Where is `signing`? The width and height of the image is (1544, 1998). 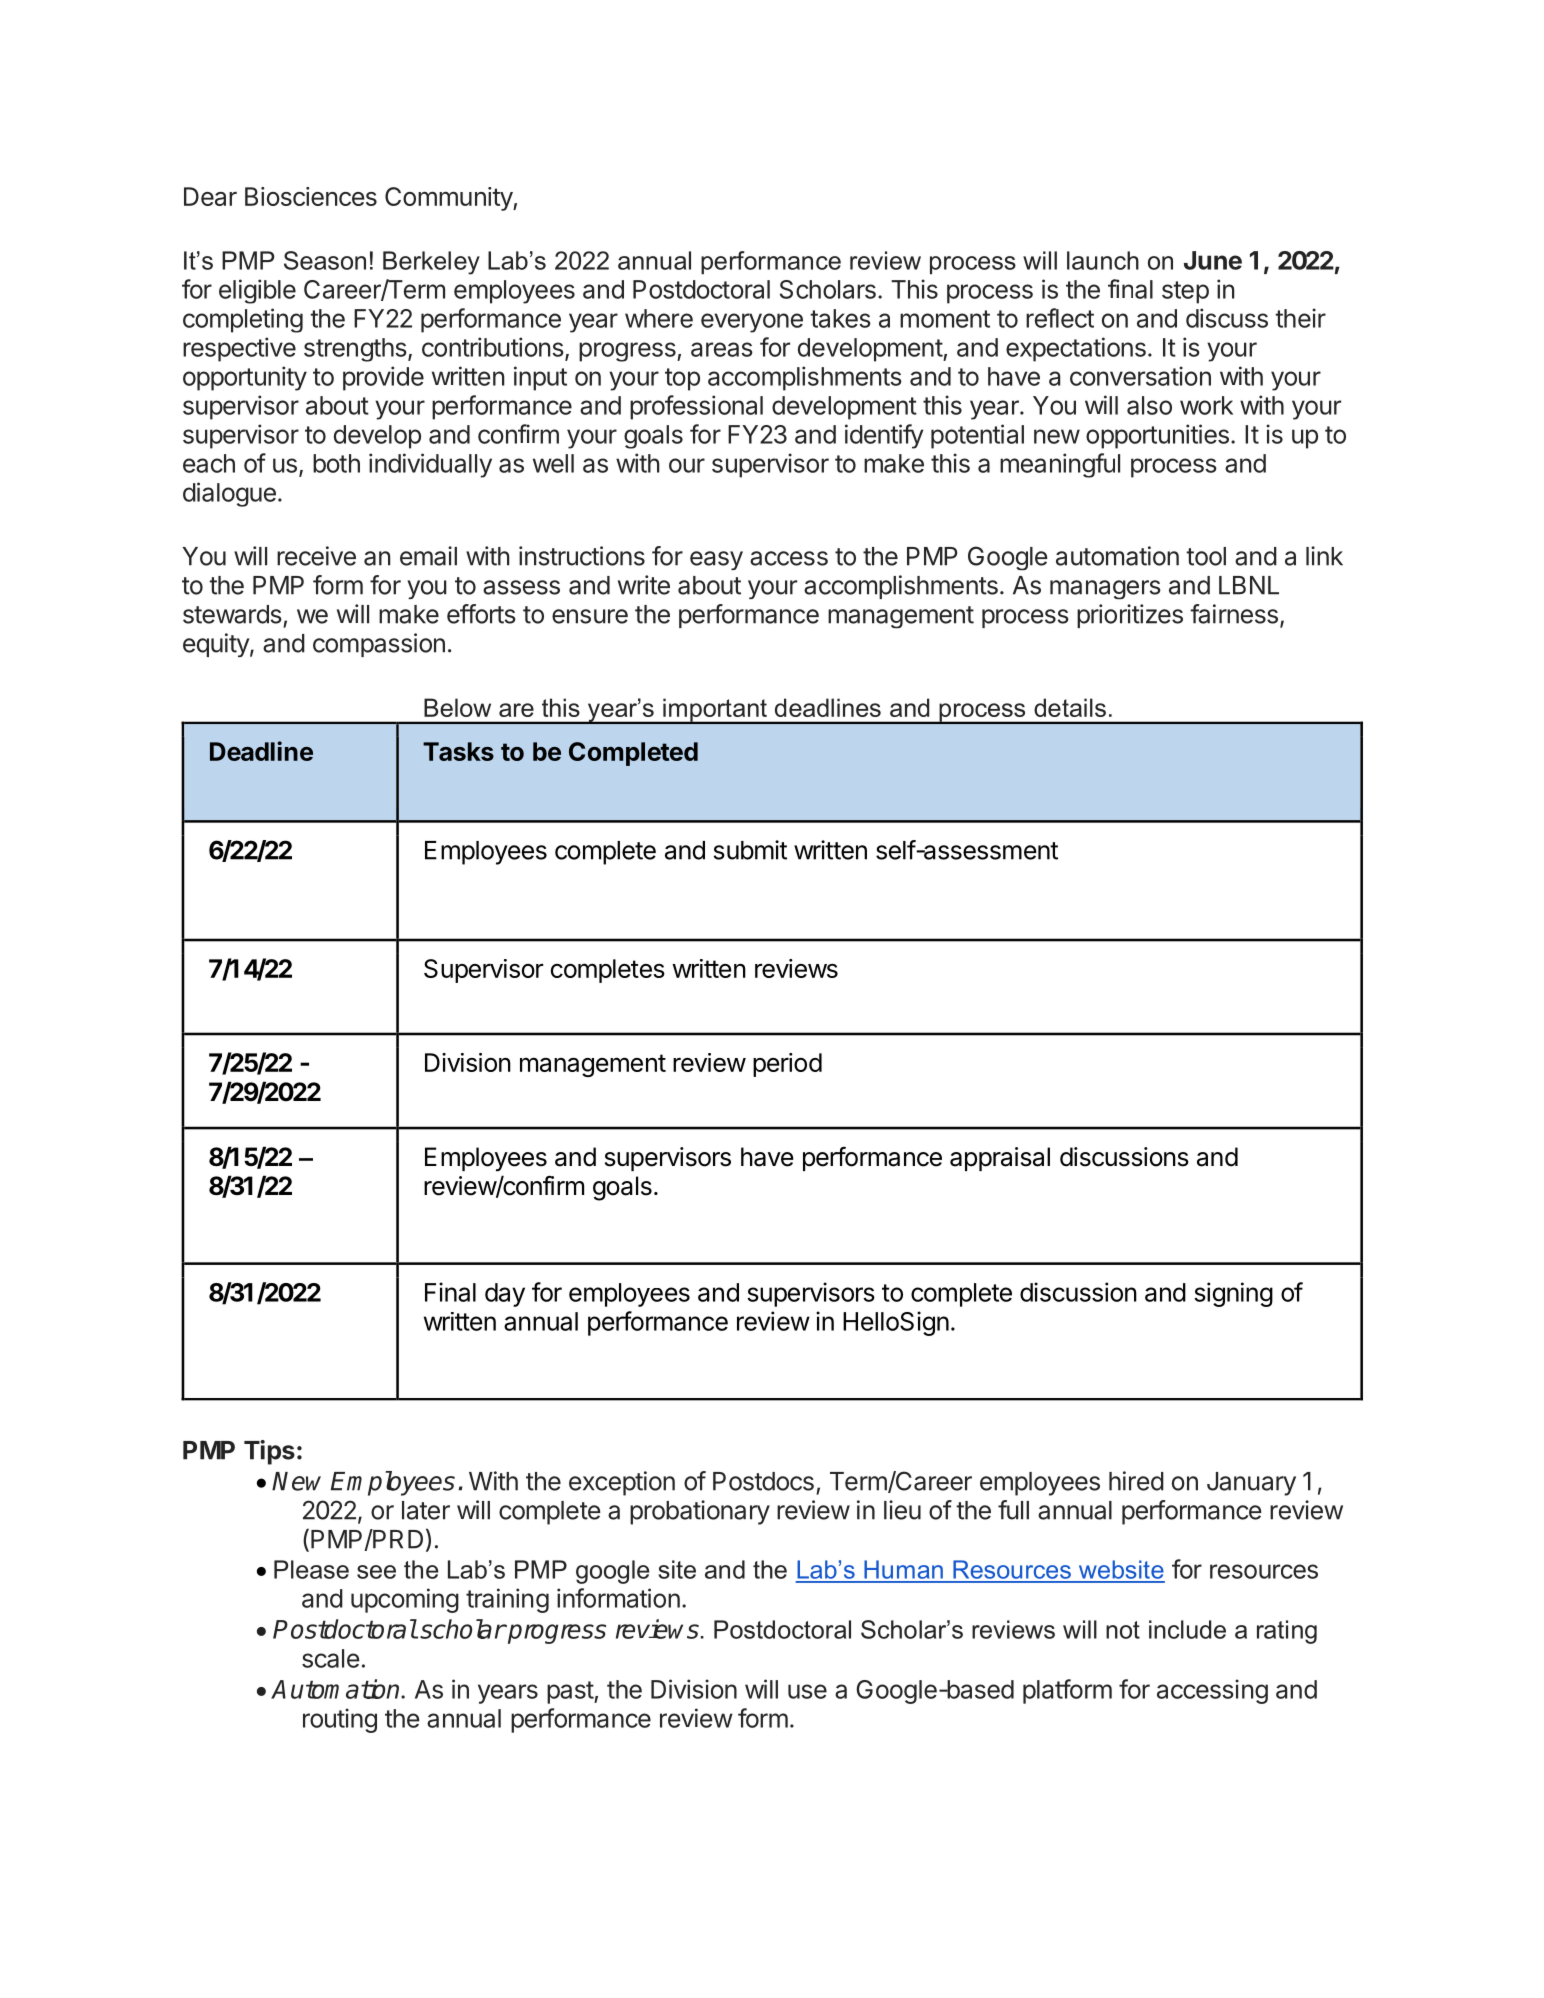 signing is located at coordinates (1233, 1294).
